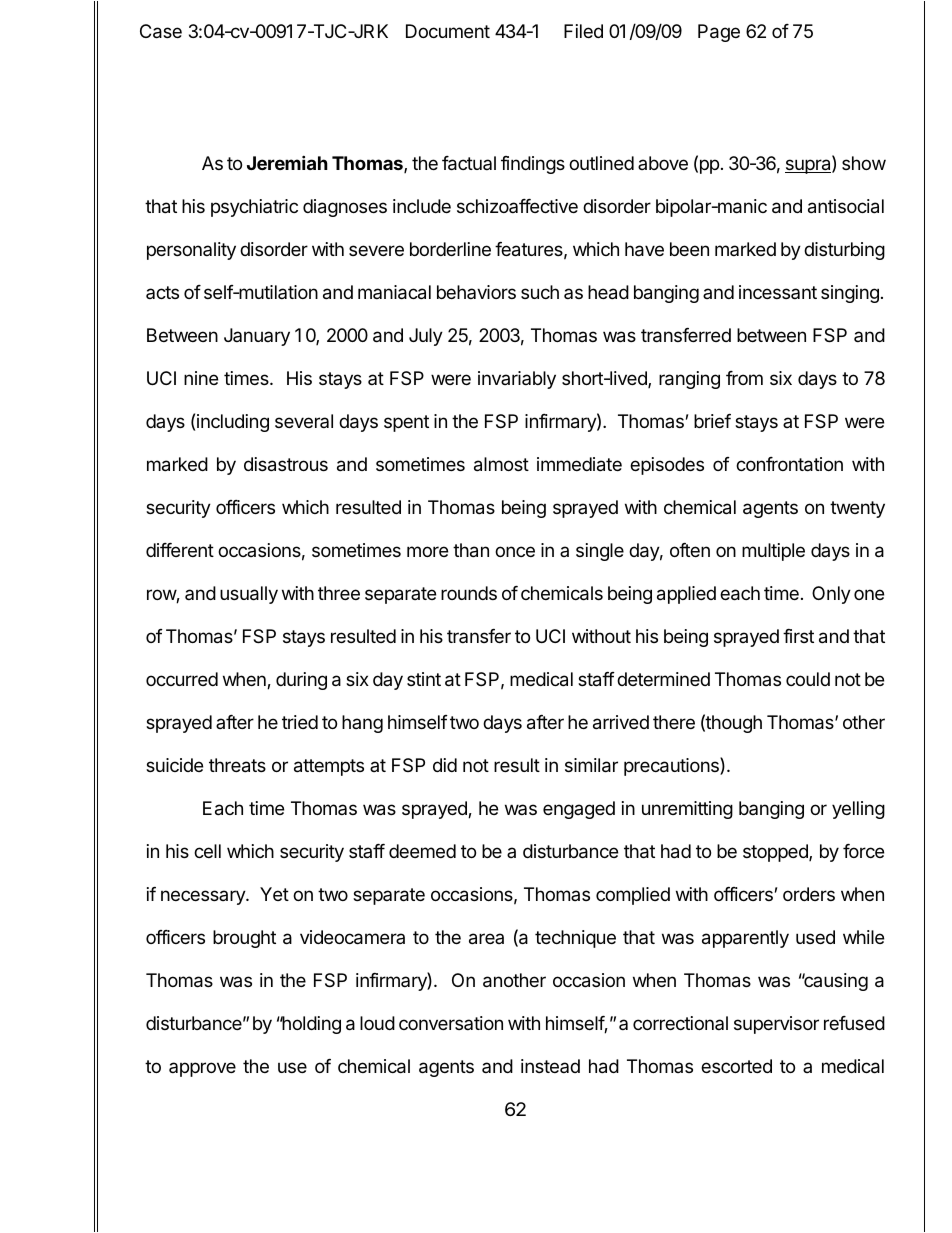 This page has width=952, height=1233. What do you see at coordinates (550, 1066) in the page?
I see `instead` at bounding box center [550, 1066].
